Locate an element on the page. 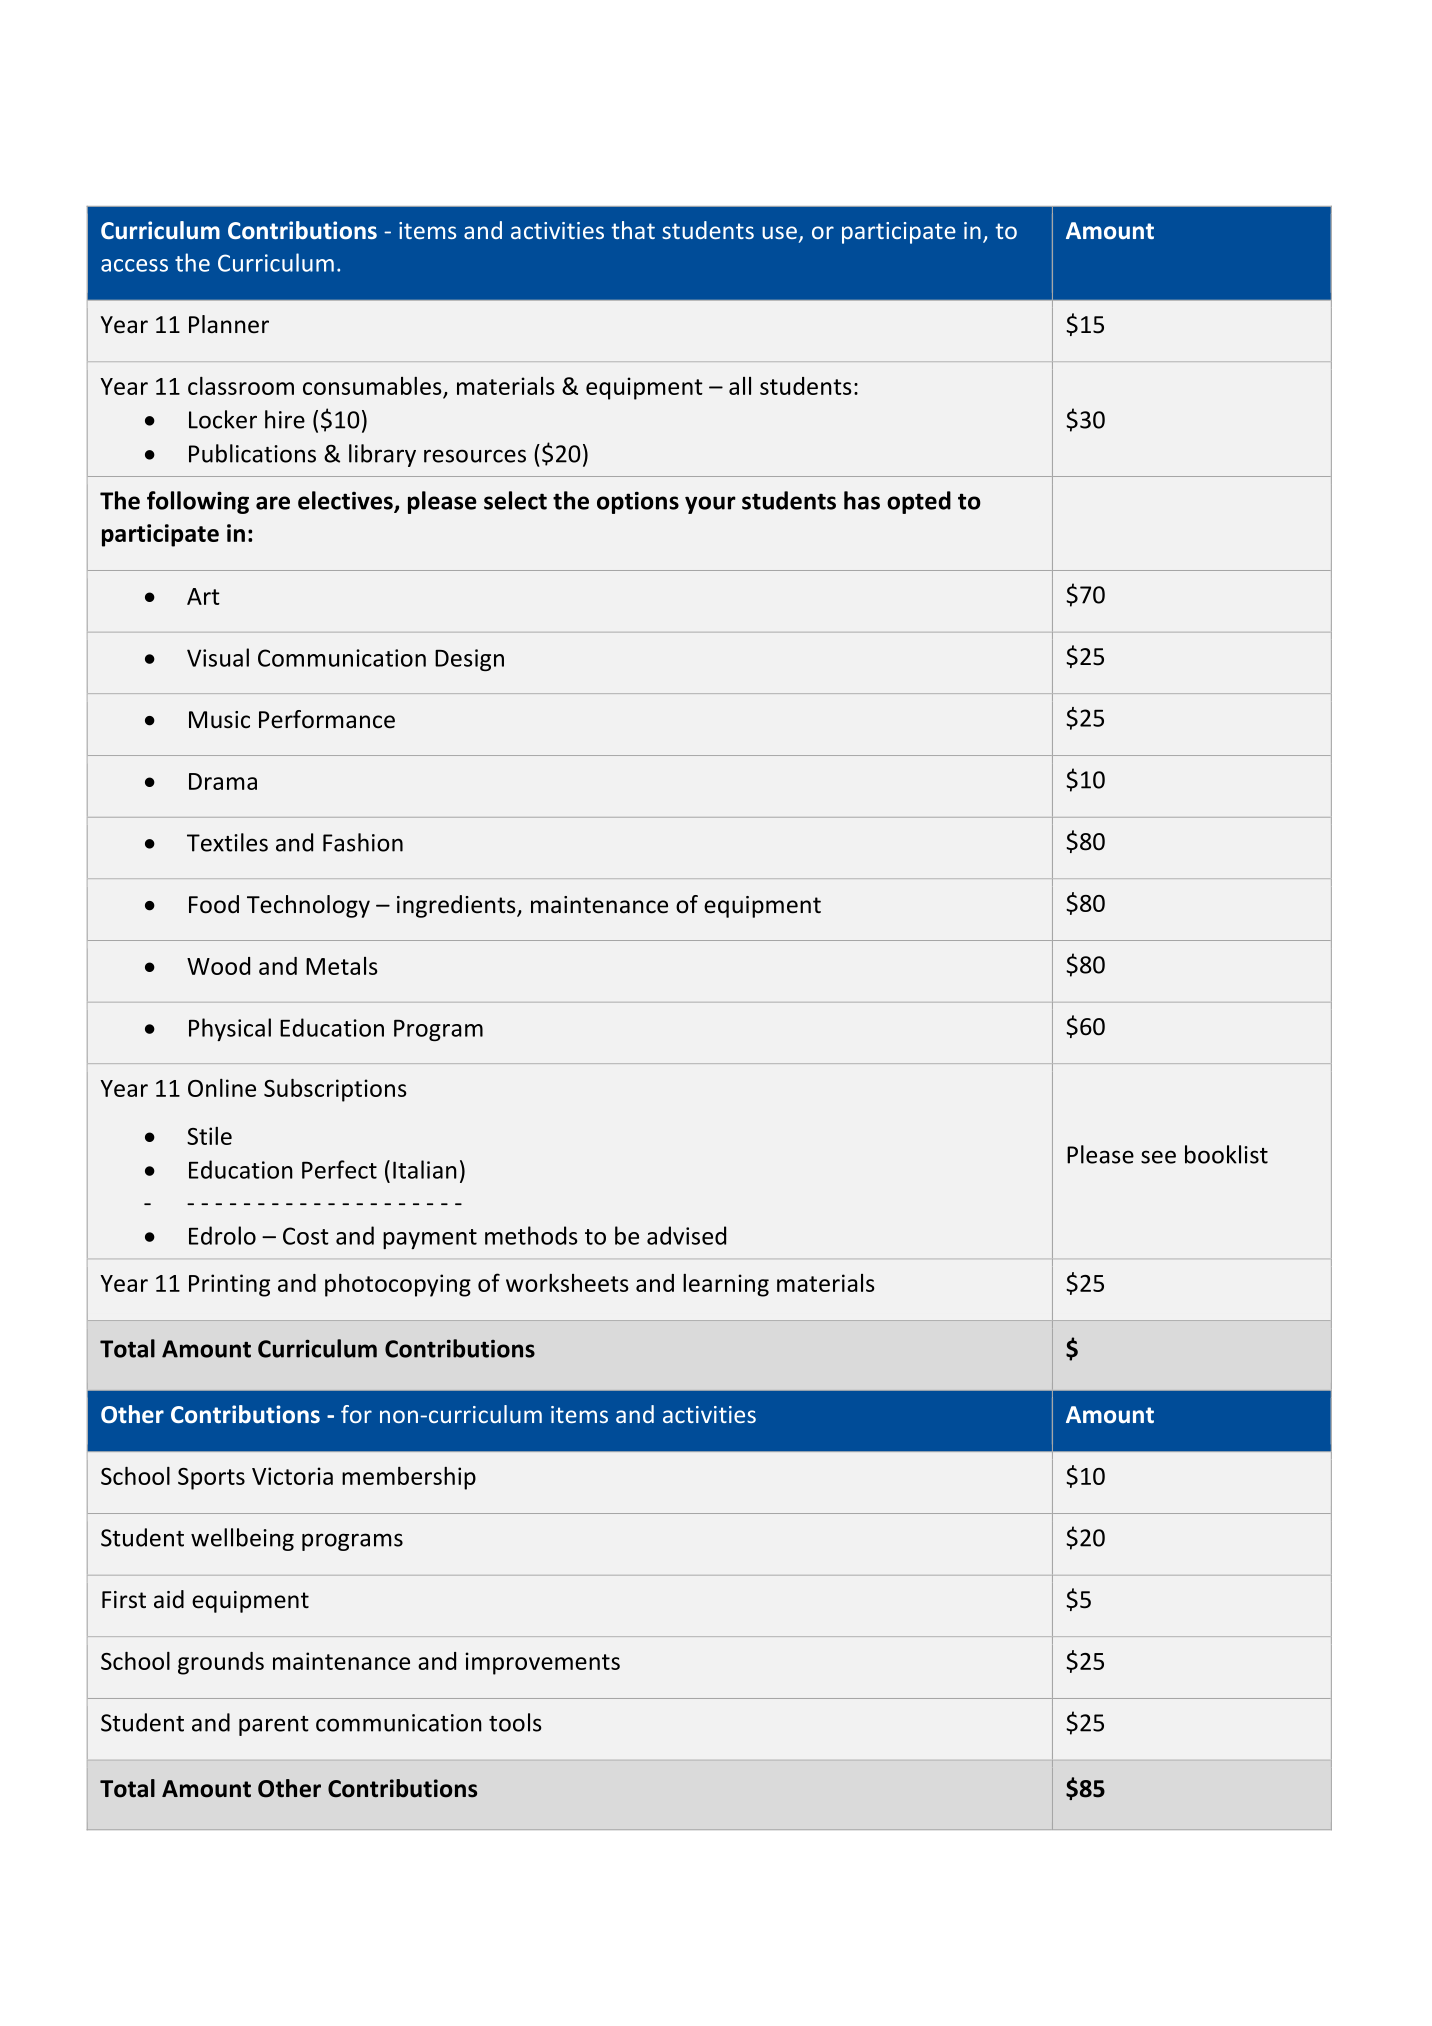  see is located at coordinates (1158, 1157).
